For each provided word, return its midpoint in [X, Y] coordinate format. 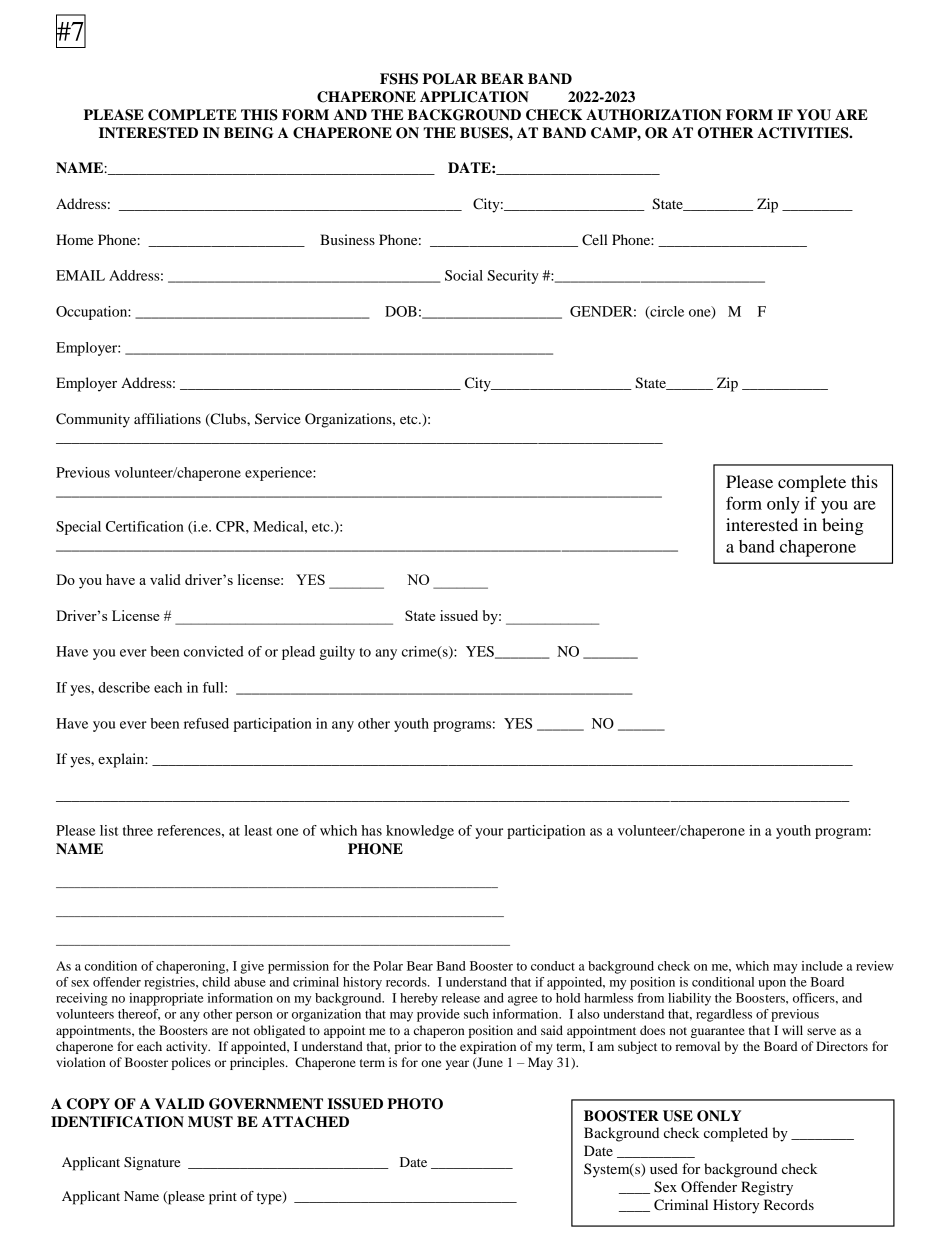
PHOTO [415, 1104]
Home [74, 239]
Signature [152, 1164]
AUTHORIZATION [653, 115]
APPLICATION [474, 97]
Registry [767, 1188]
